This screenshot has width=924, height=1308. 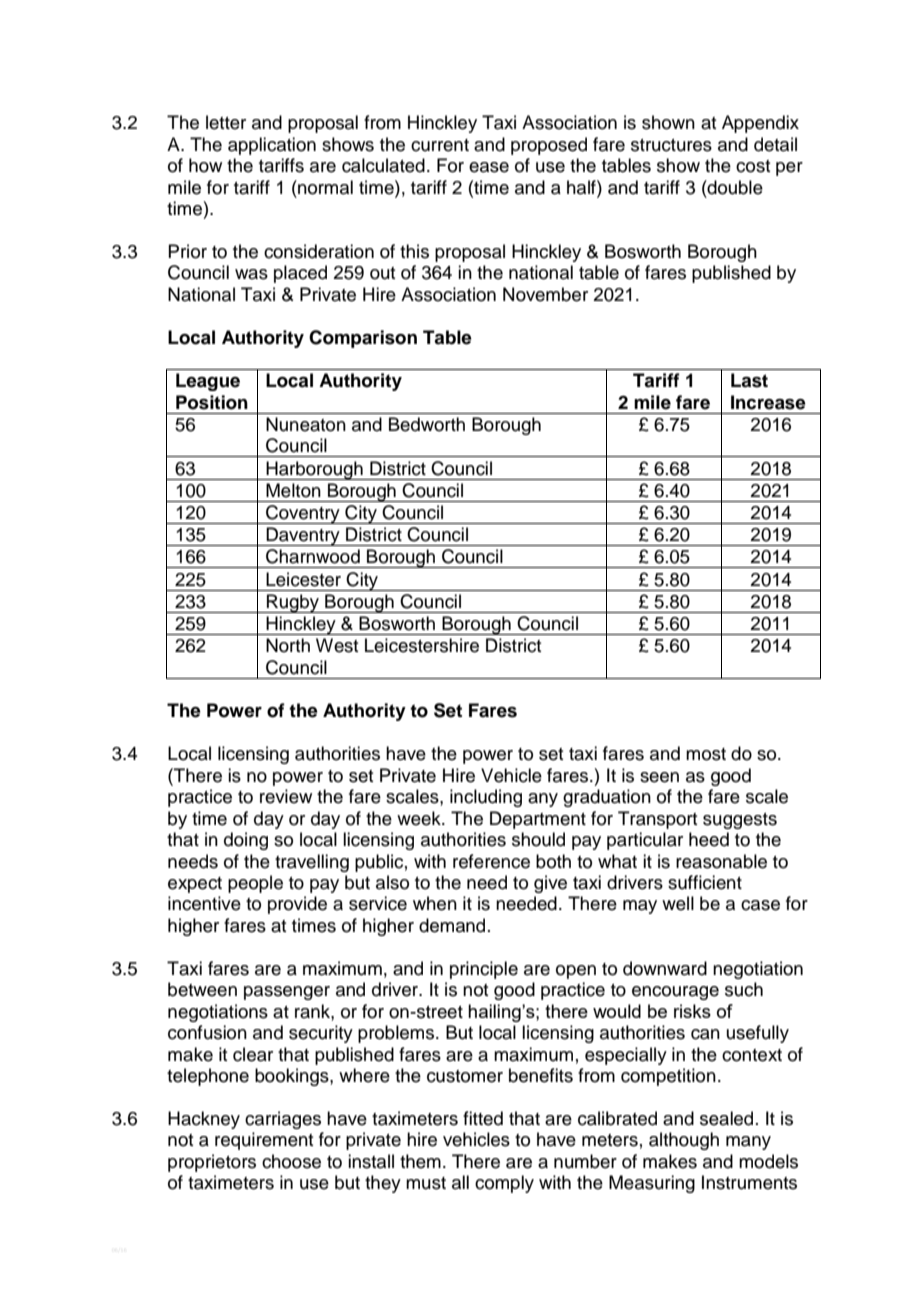 What do you see at coordinates (288, 645) in the screenshot?
I see `North` at bounding box center [288, 645].
